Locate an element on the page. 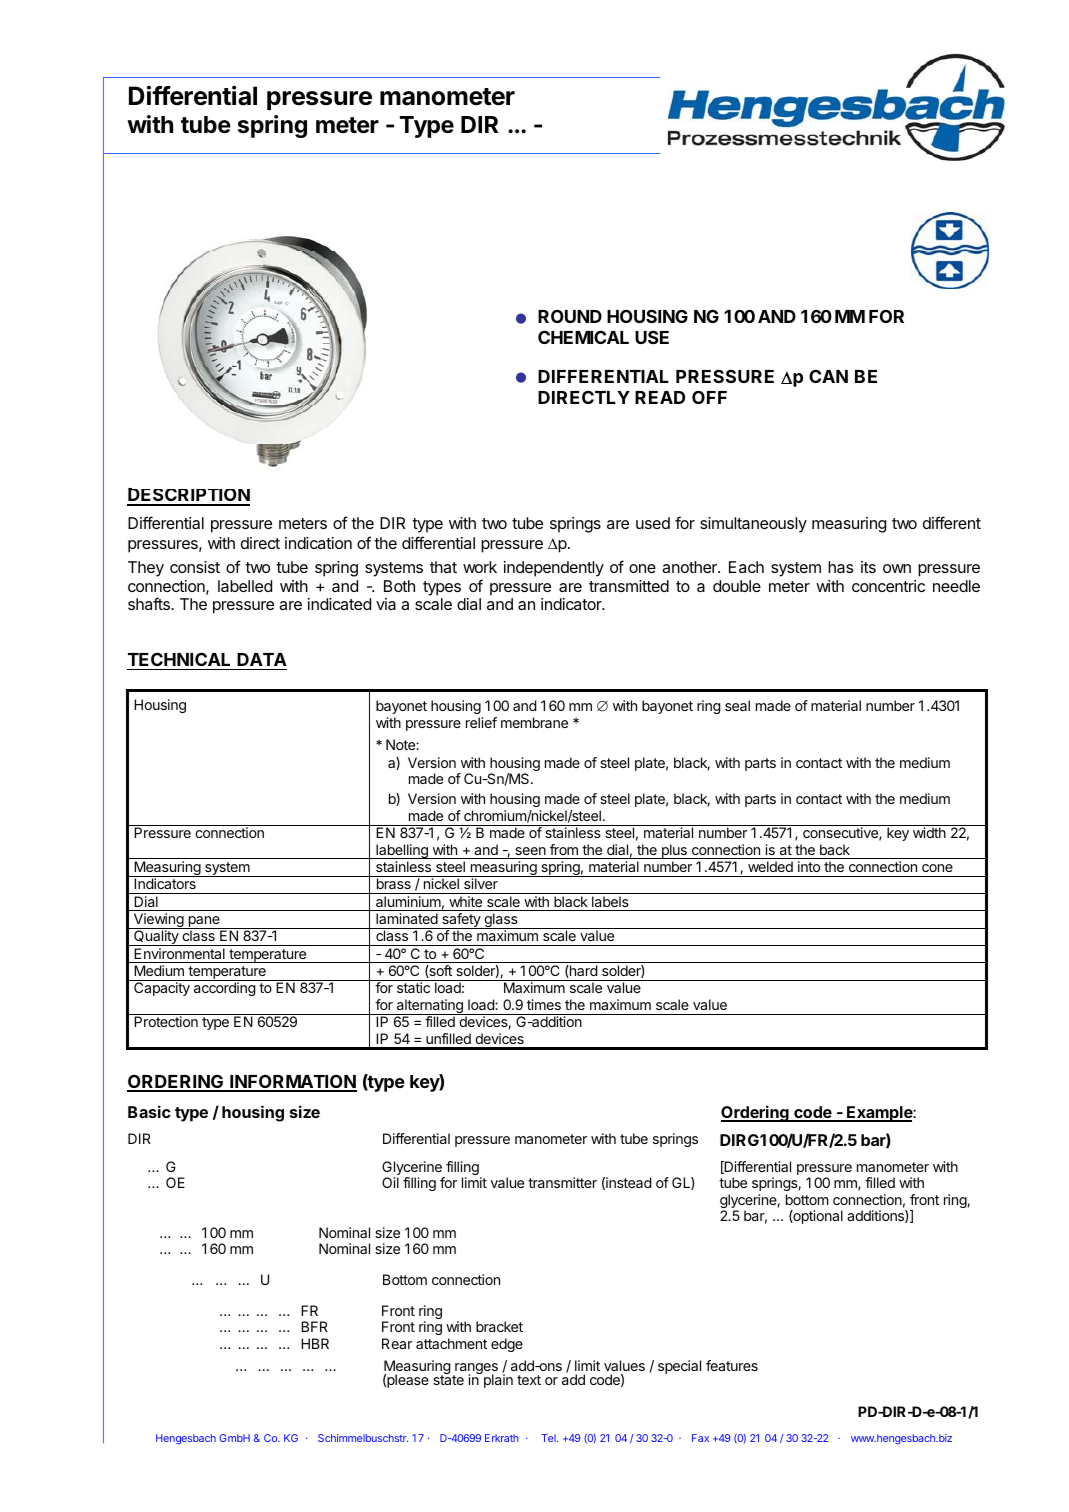 This document has height=1512, width=1069. text is located at coordinates (529, 1380).
